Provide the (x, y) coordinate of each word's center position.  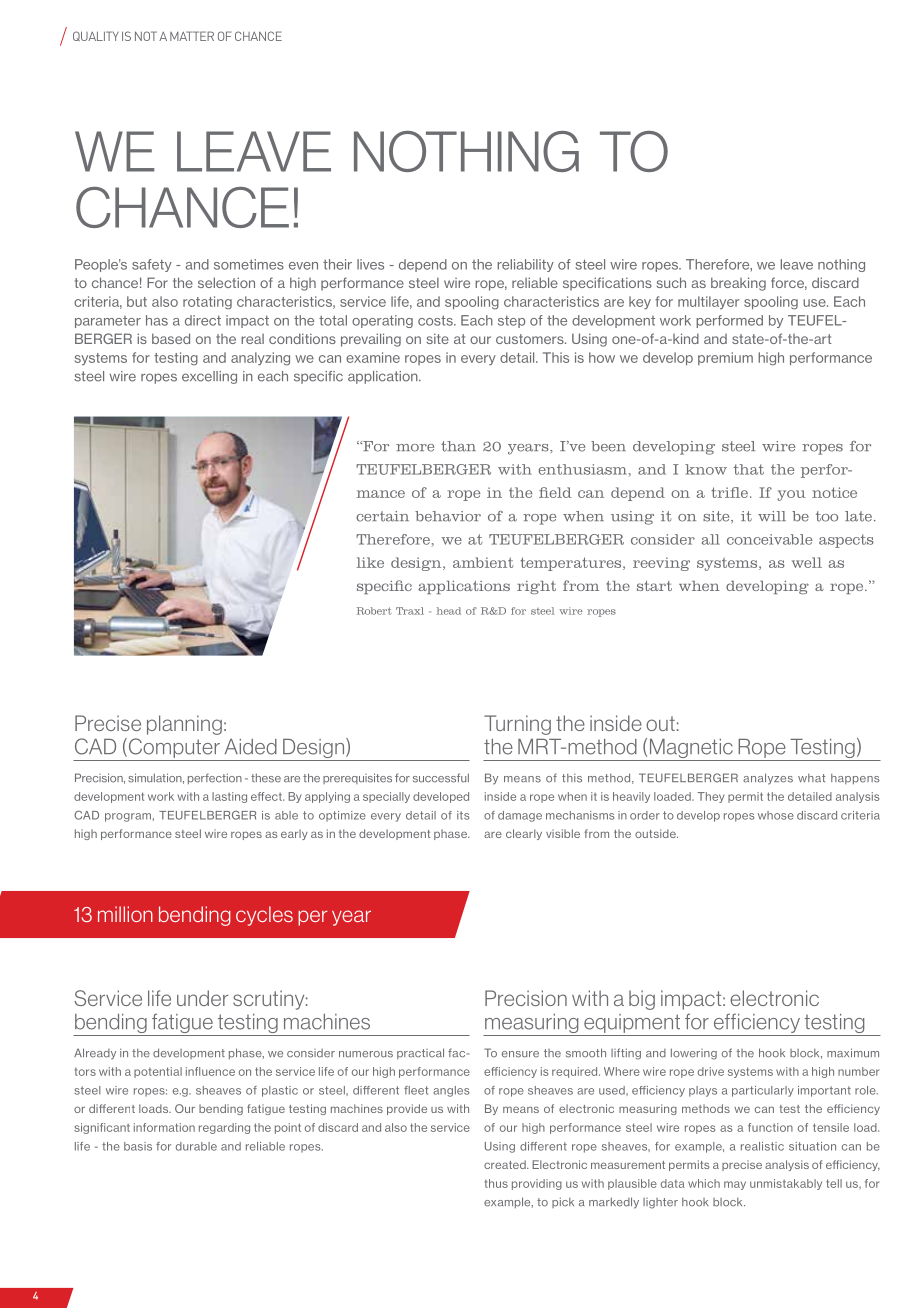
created (506, 1164)
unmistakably (786, 1184)
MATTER (192, 36)
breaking (738, 284)
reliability (525, 265)
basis (138, 1146)
